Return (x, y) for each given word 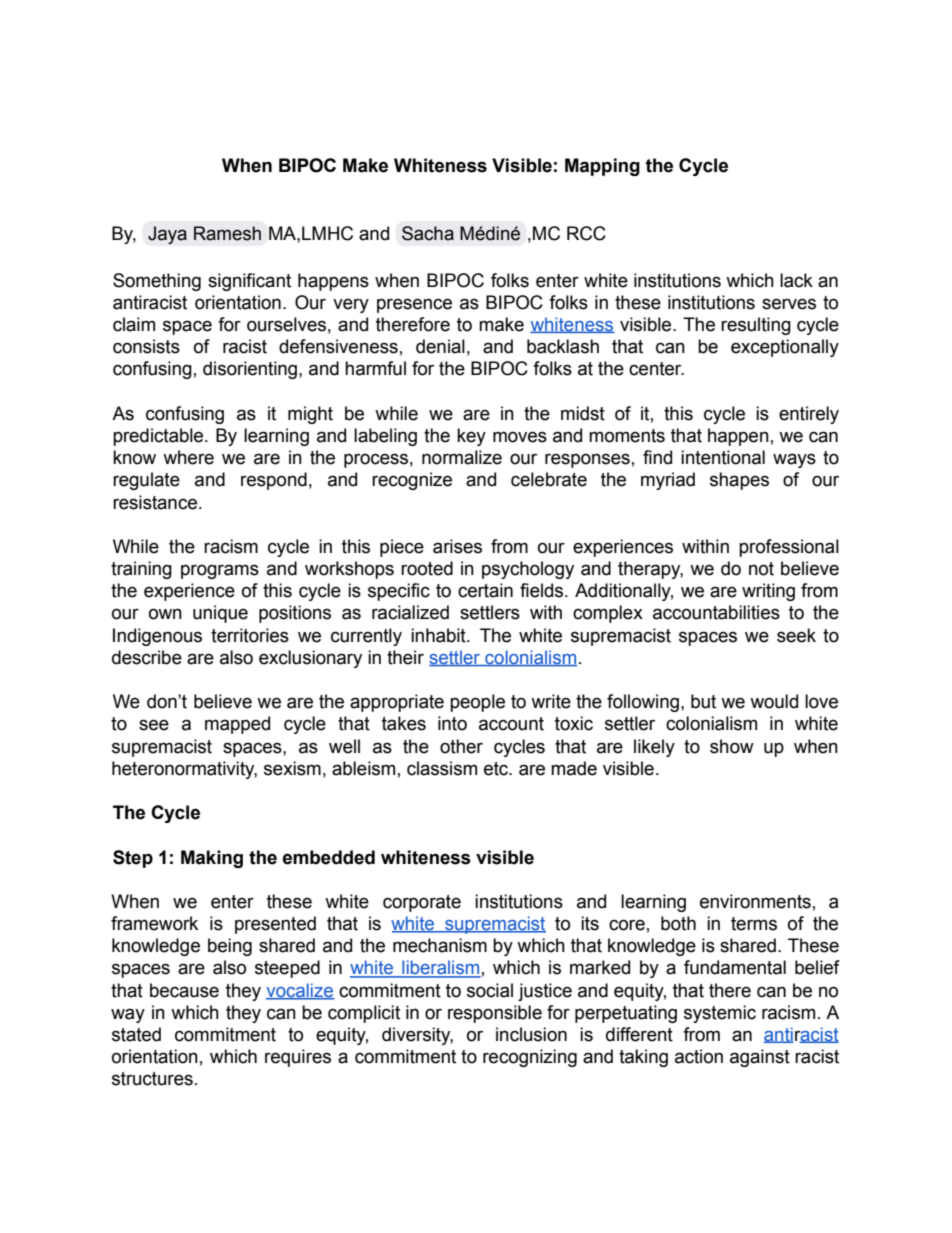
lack (796, 280)
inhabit (439, 635)
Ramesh (227, 233)
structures (152, 1079)
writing (768, 592)
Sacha (428, 233)
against (760, 1058)
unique (220, 614)
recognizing (530, 1058)
